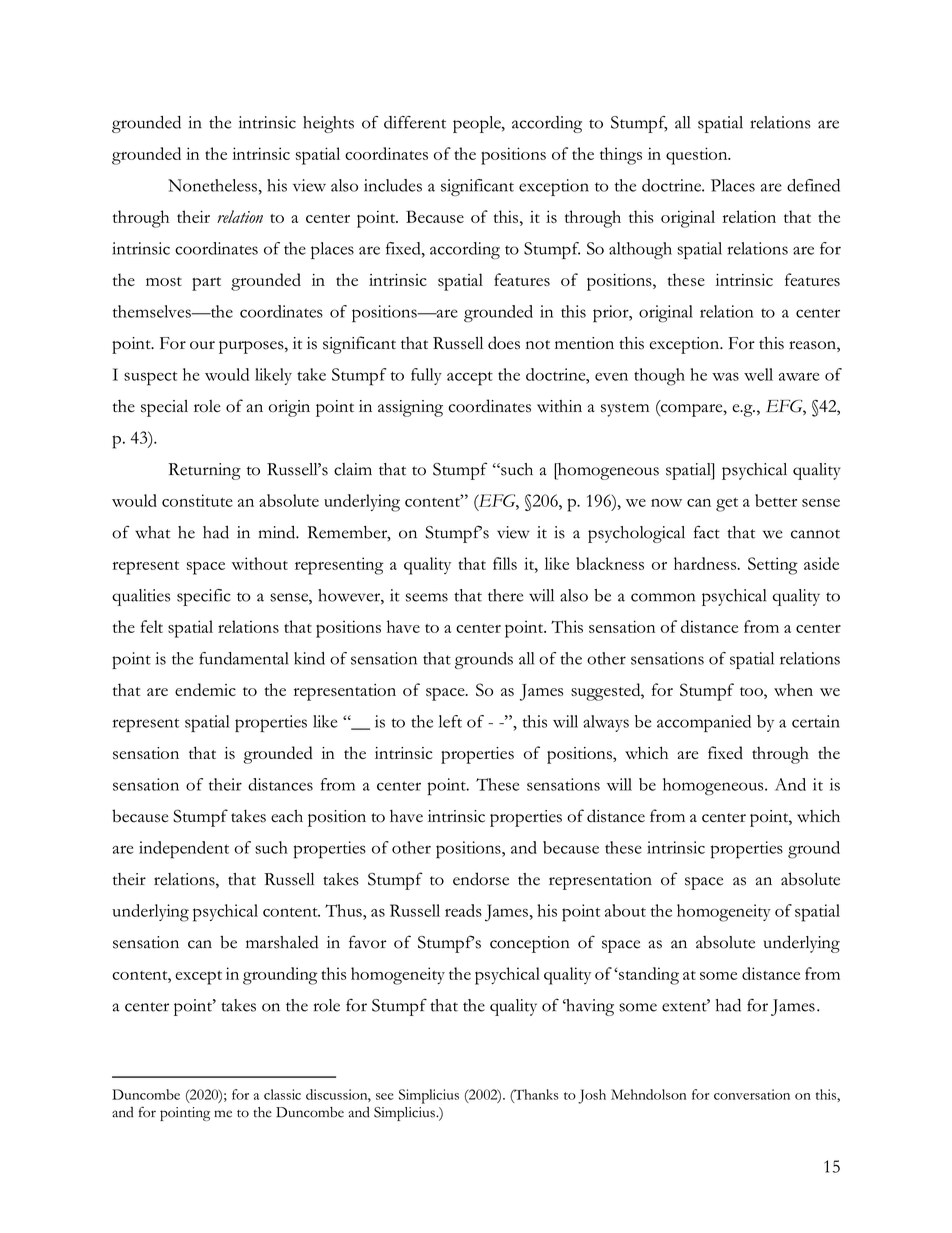 The image size is (952, 1233). Describe the element at coordinates (698, 156) in the screenshot. I see `question` at that location.
